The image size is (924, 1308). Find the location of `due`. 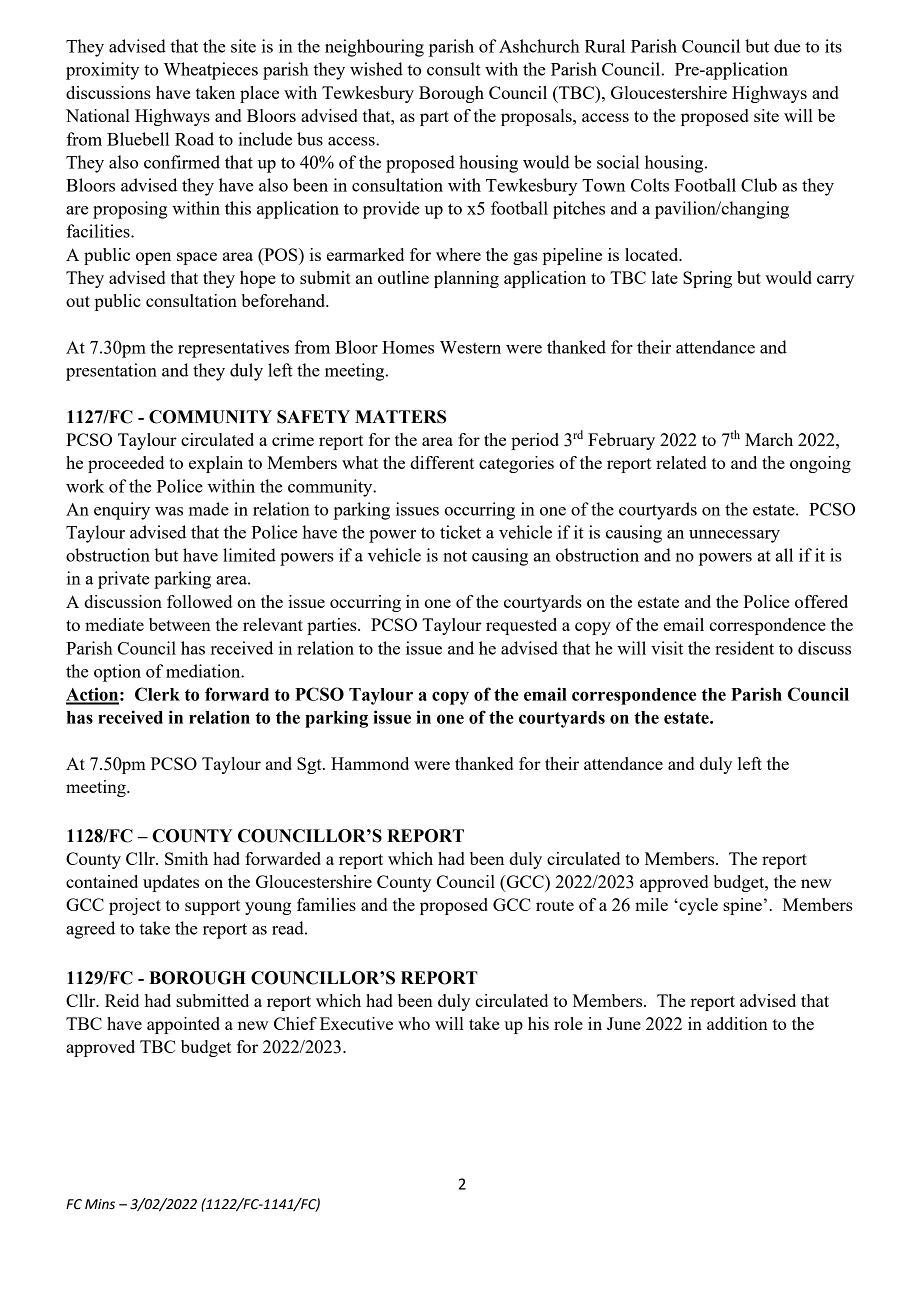

due is located at coordinates (787, 46).
